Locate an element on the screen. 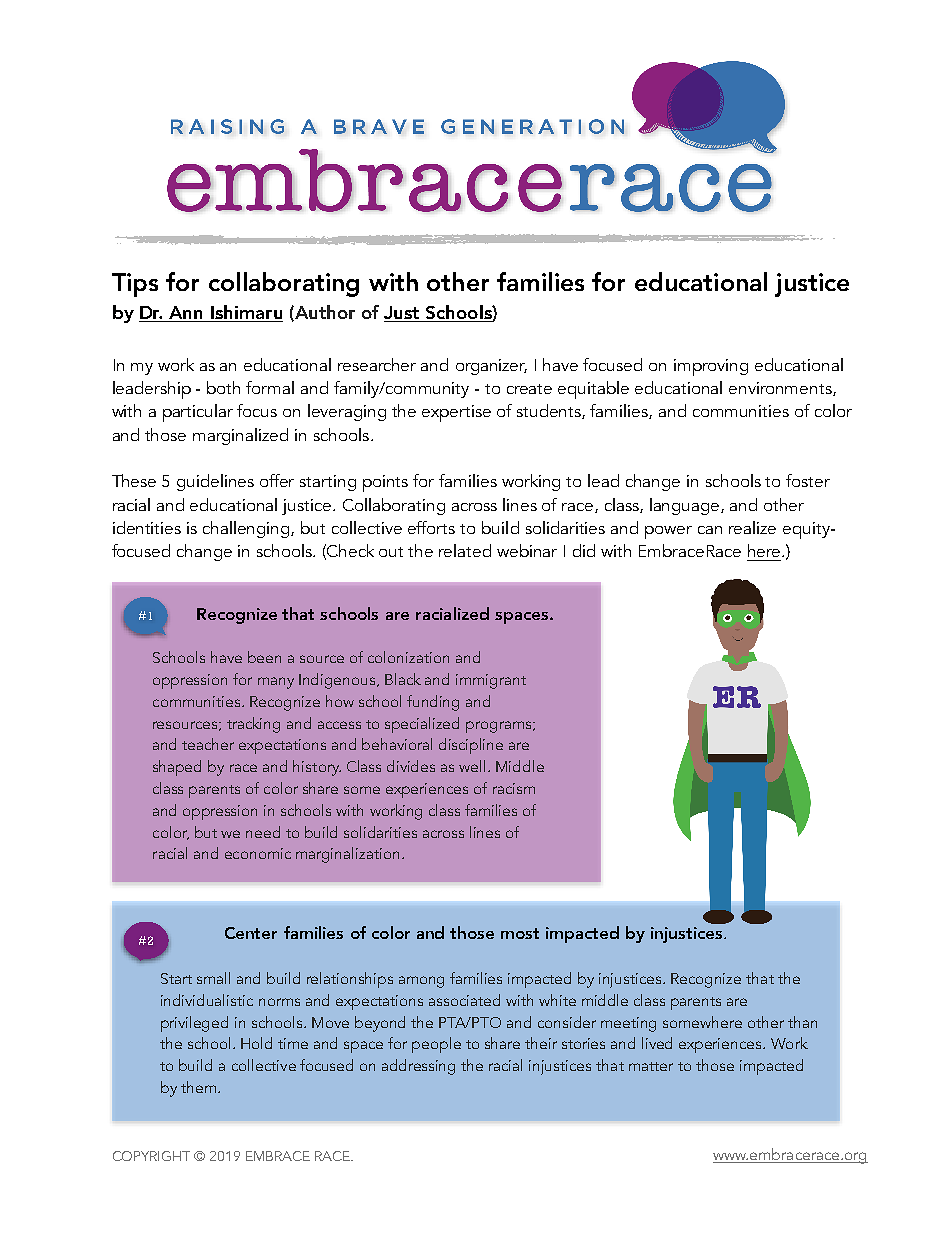  discipline is located at coordinates (471, 746).
